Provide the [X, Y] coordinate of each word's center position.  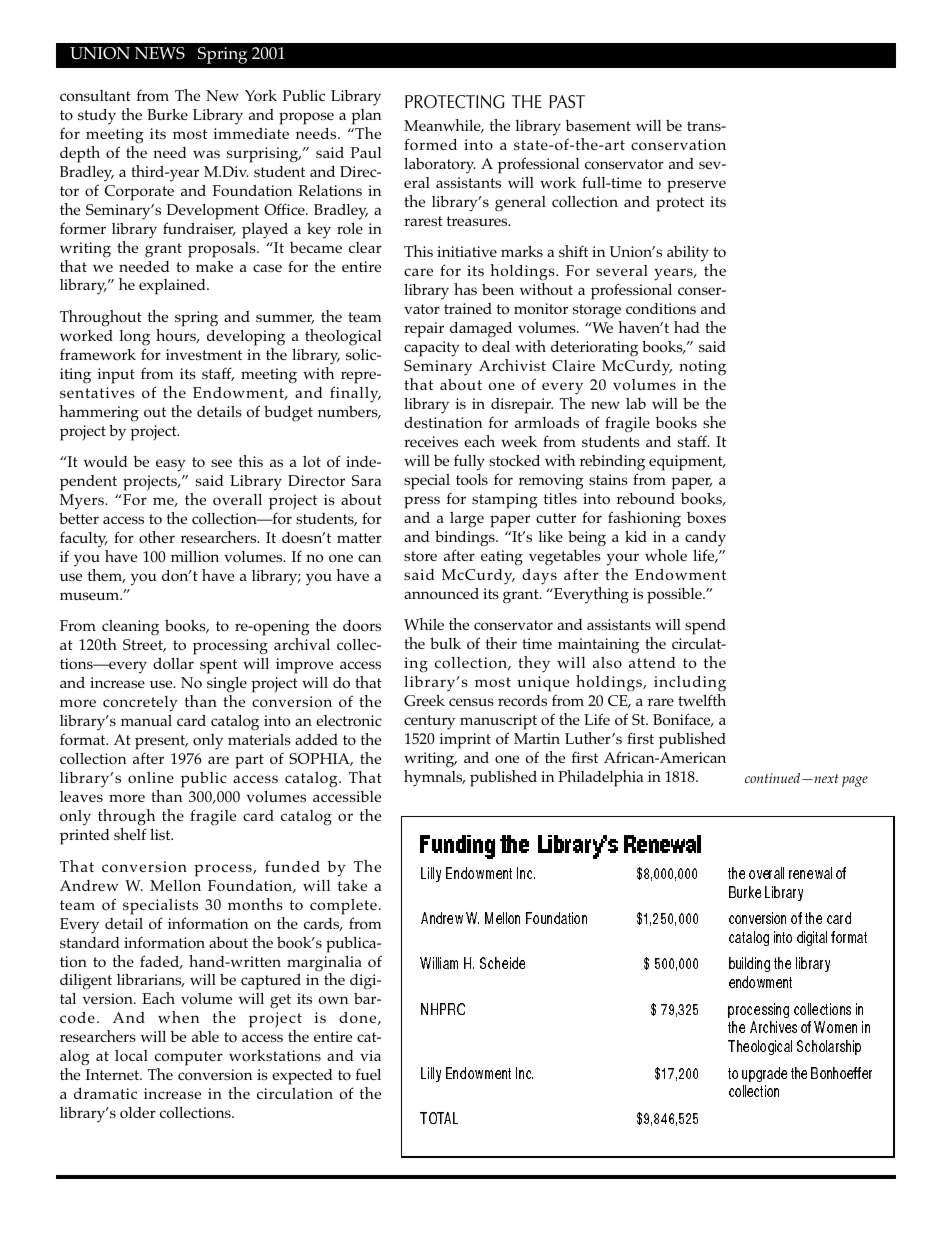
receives [431, 441]
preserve [696, 186]
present [161, 744]
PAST [567, 101]
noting [702, 368]
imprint [465, 741]
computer [189, 1060]
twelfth [702, 700]
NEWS [160, 53]
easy [171, 465]
